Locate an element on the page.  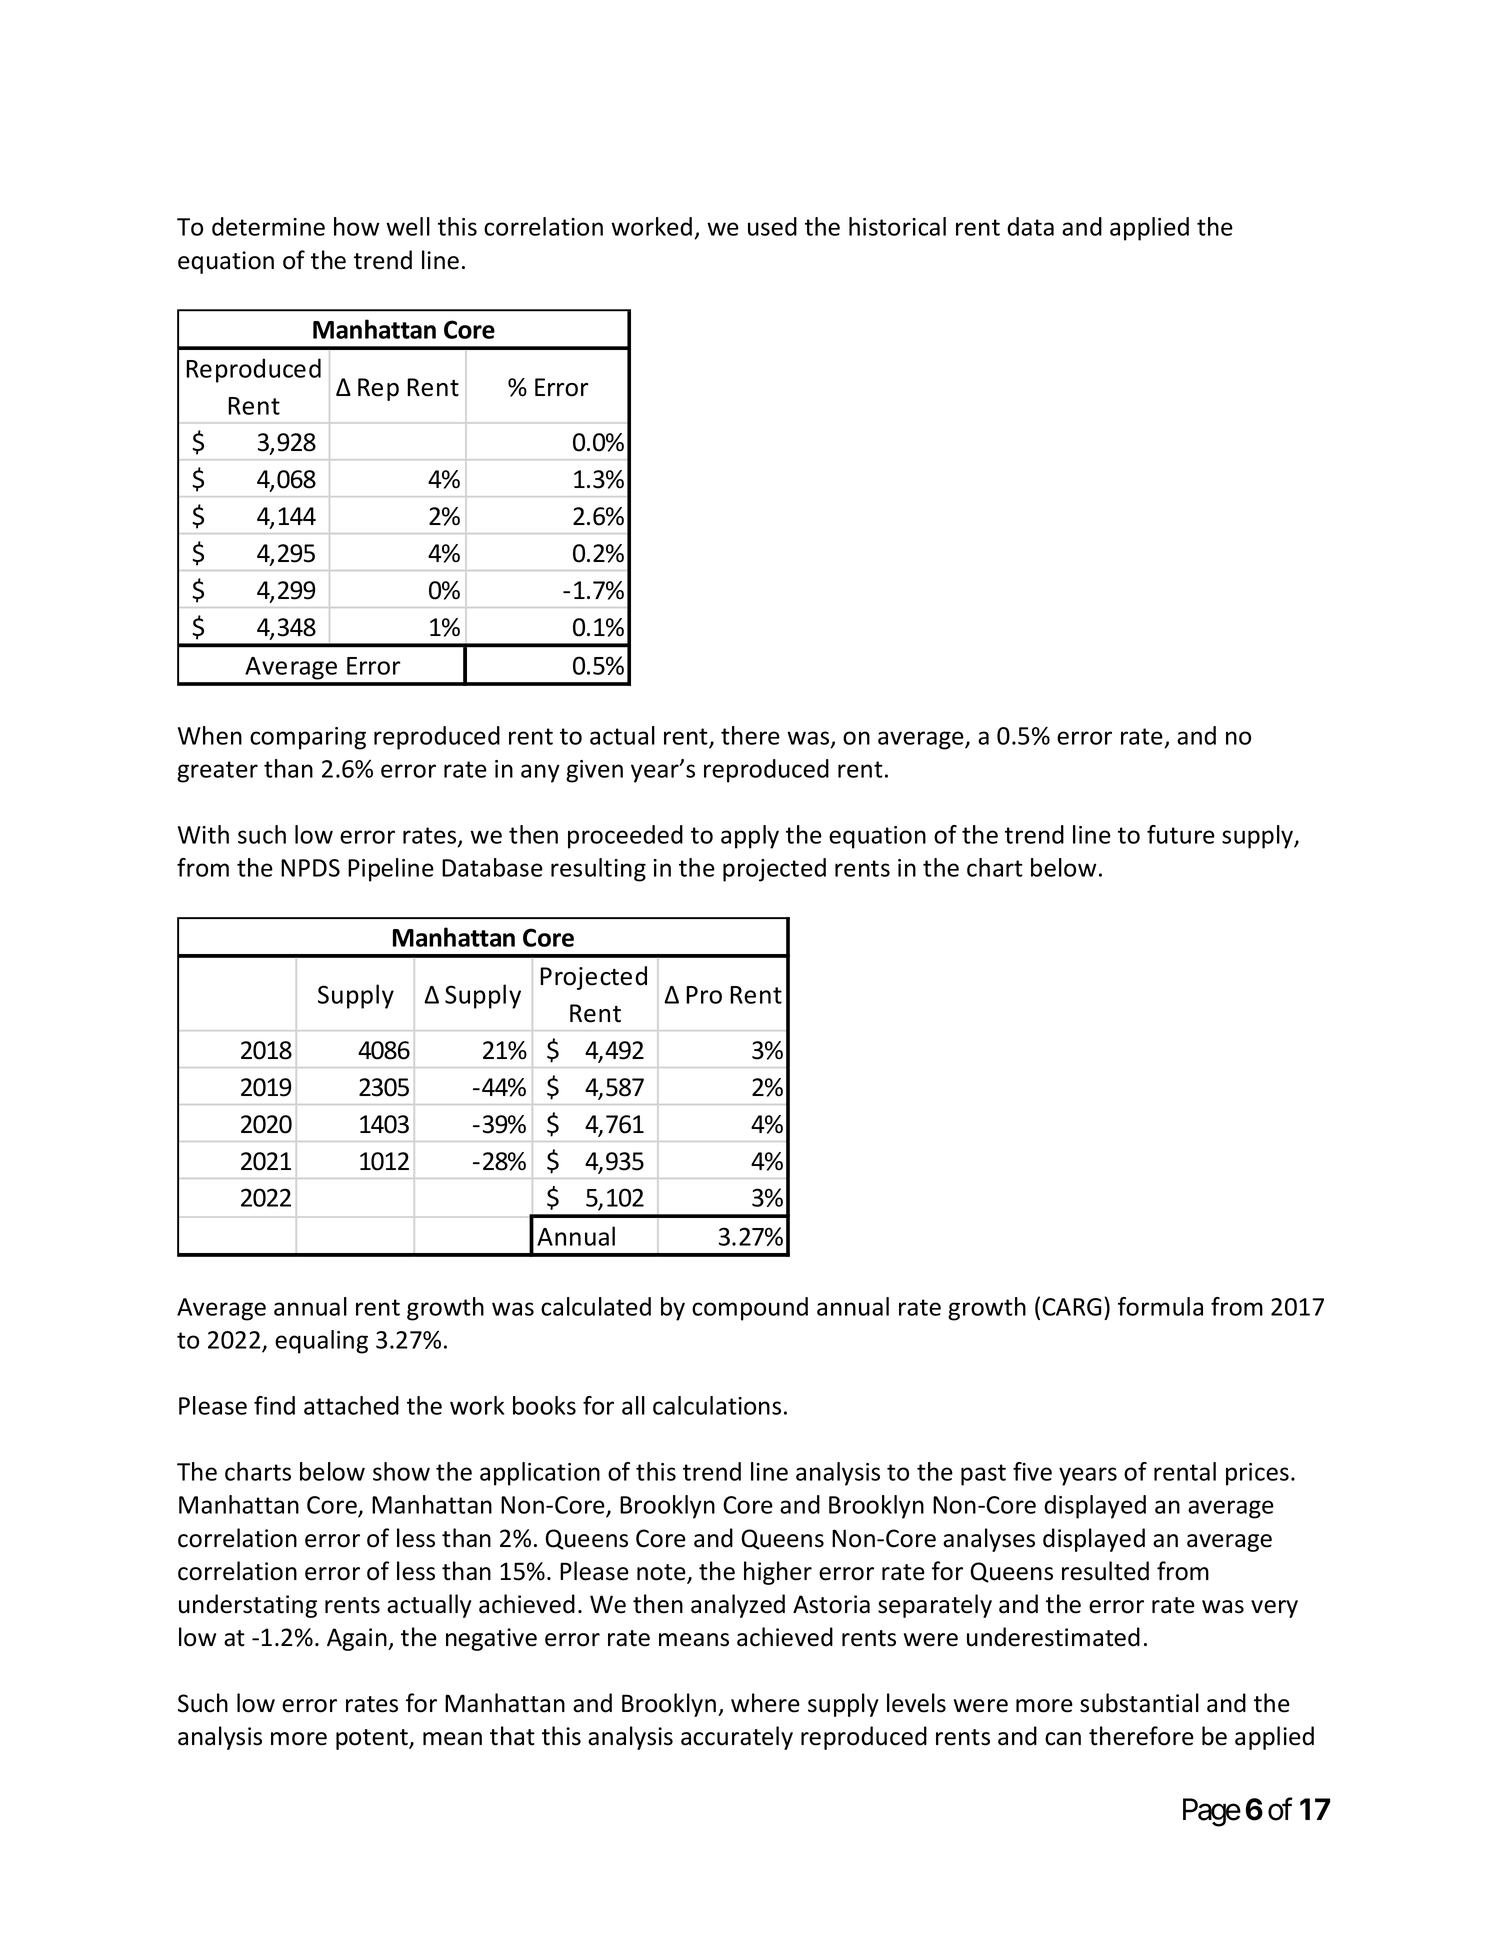
substantial is located at coordinates (1139, 1703).
